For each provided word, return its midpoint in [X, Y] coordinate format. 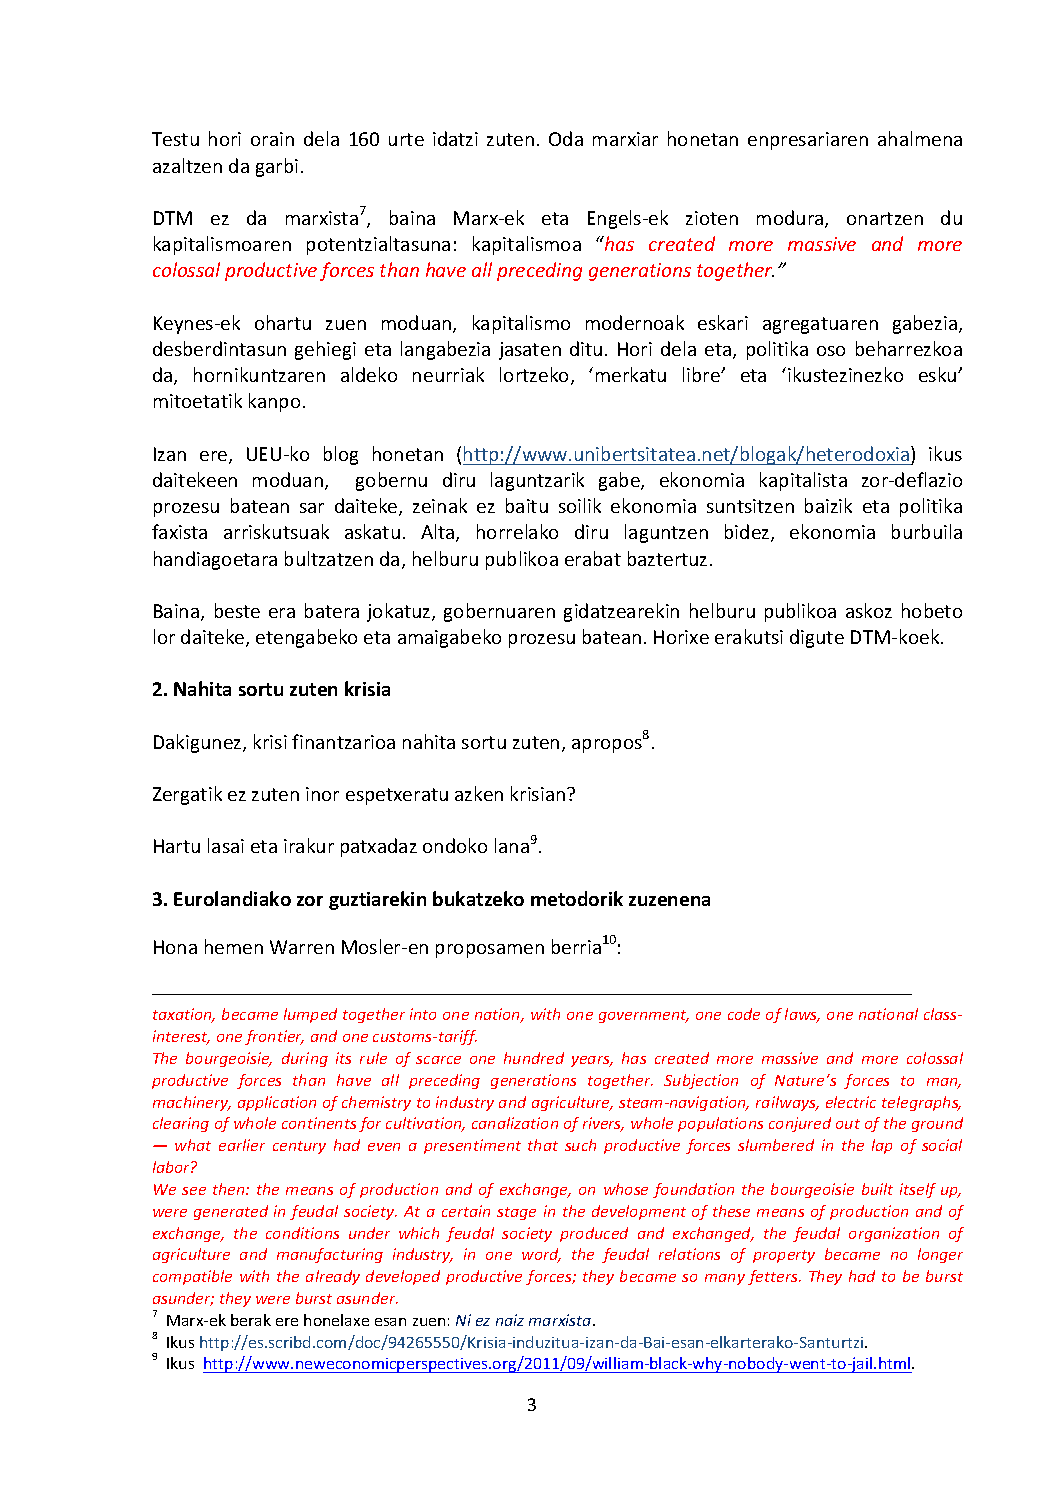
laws [802, 1015]
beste [237, 610]
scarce [438, 1060]
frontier [274, 1037]
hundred [534, 1058]
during [305, 1059]
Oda [566, 138]
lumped [310, 1015]
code [744, 1014]
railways [787, 1103]
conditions [302, 1233]
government [644, 1016]
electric [851, 1102]
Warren [302, 947]
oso [831, 351]
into [423, 1014]
